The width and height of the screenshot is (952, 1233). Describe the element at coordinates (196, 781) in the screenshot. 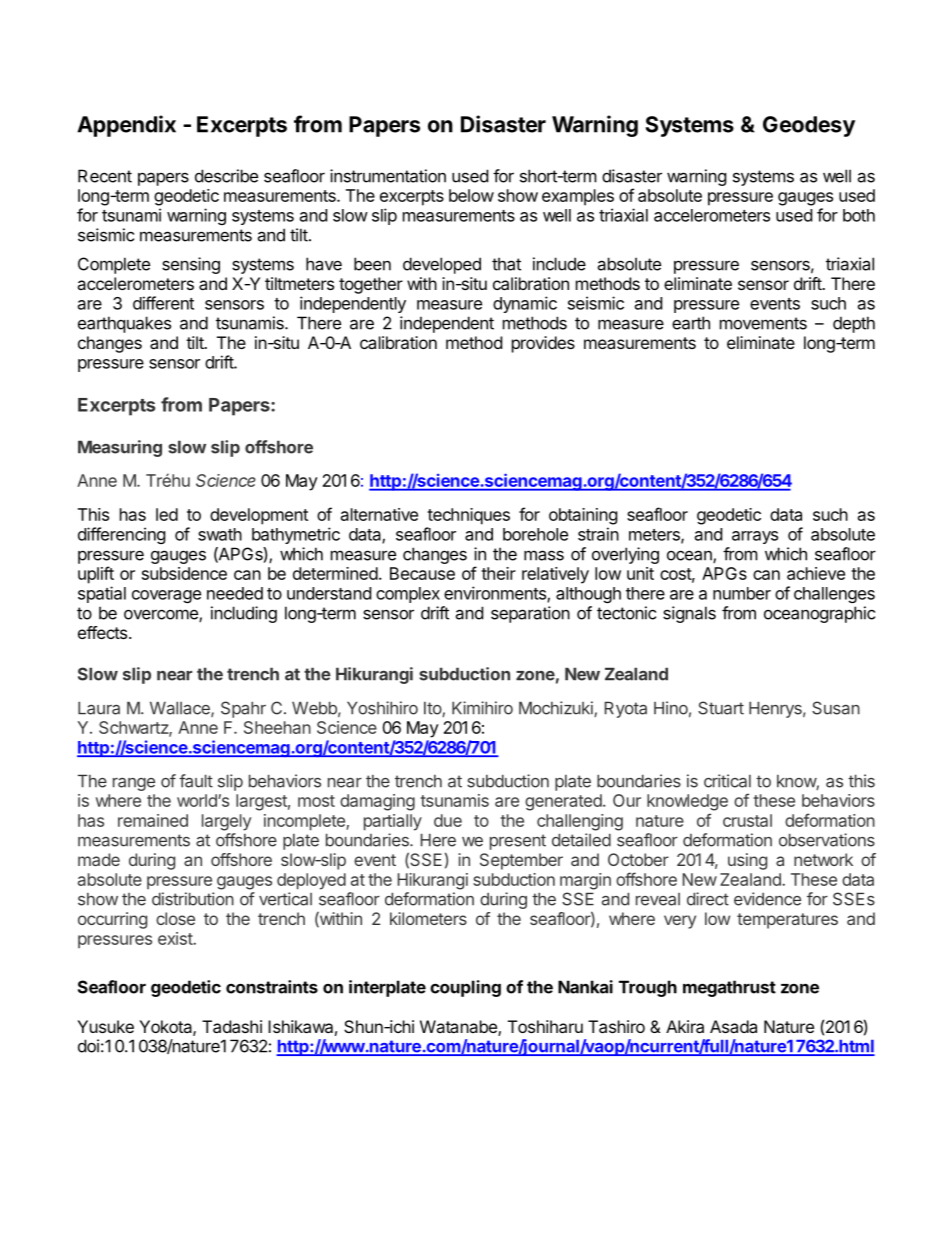

I see `fault` at that location.
